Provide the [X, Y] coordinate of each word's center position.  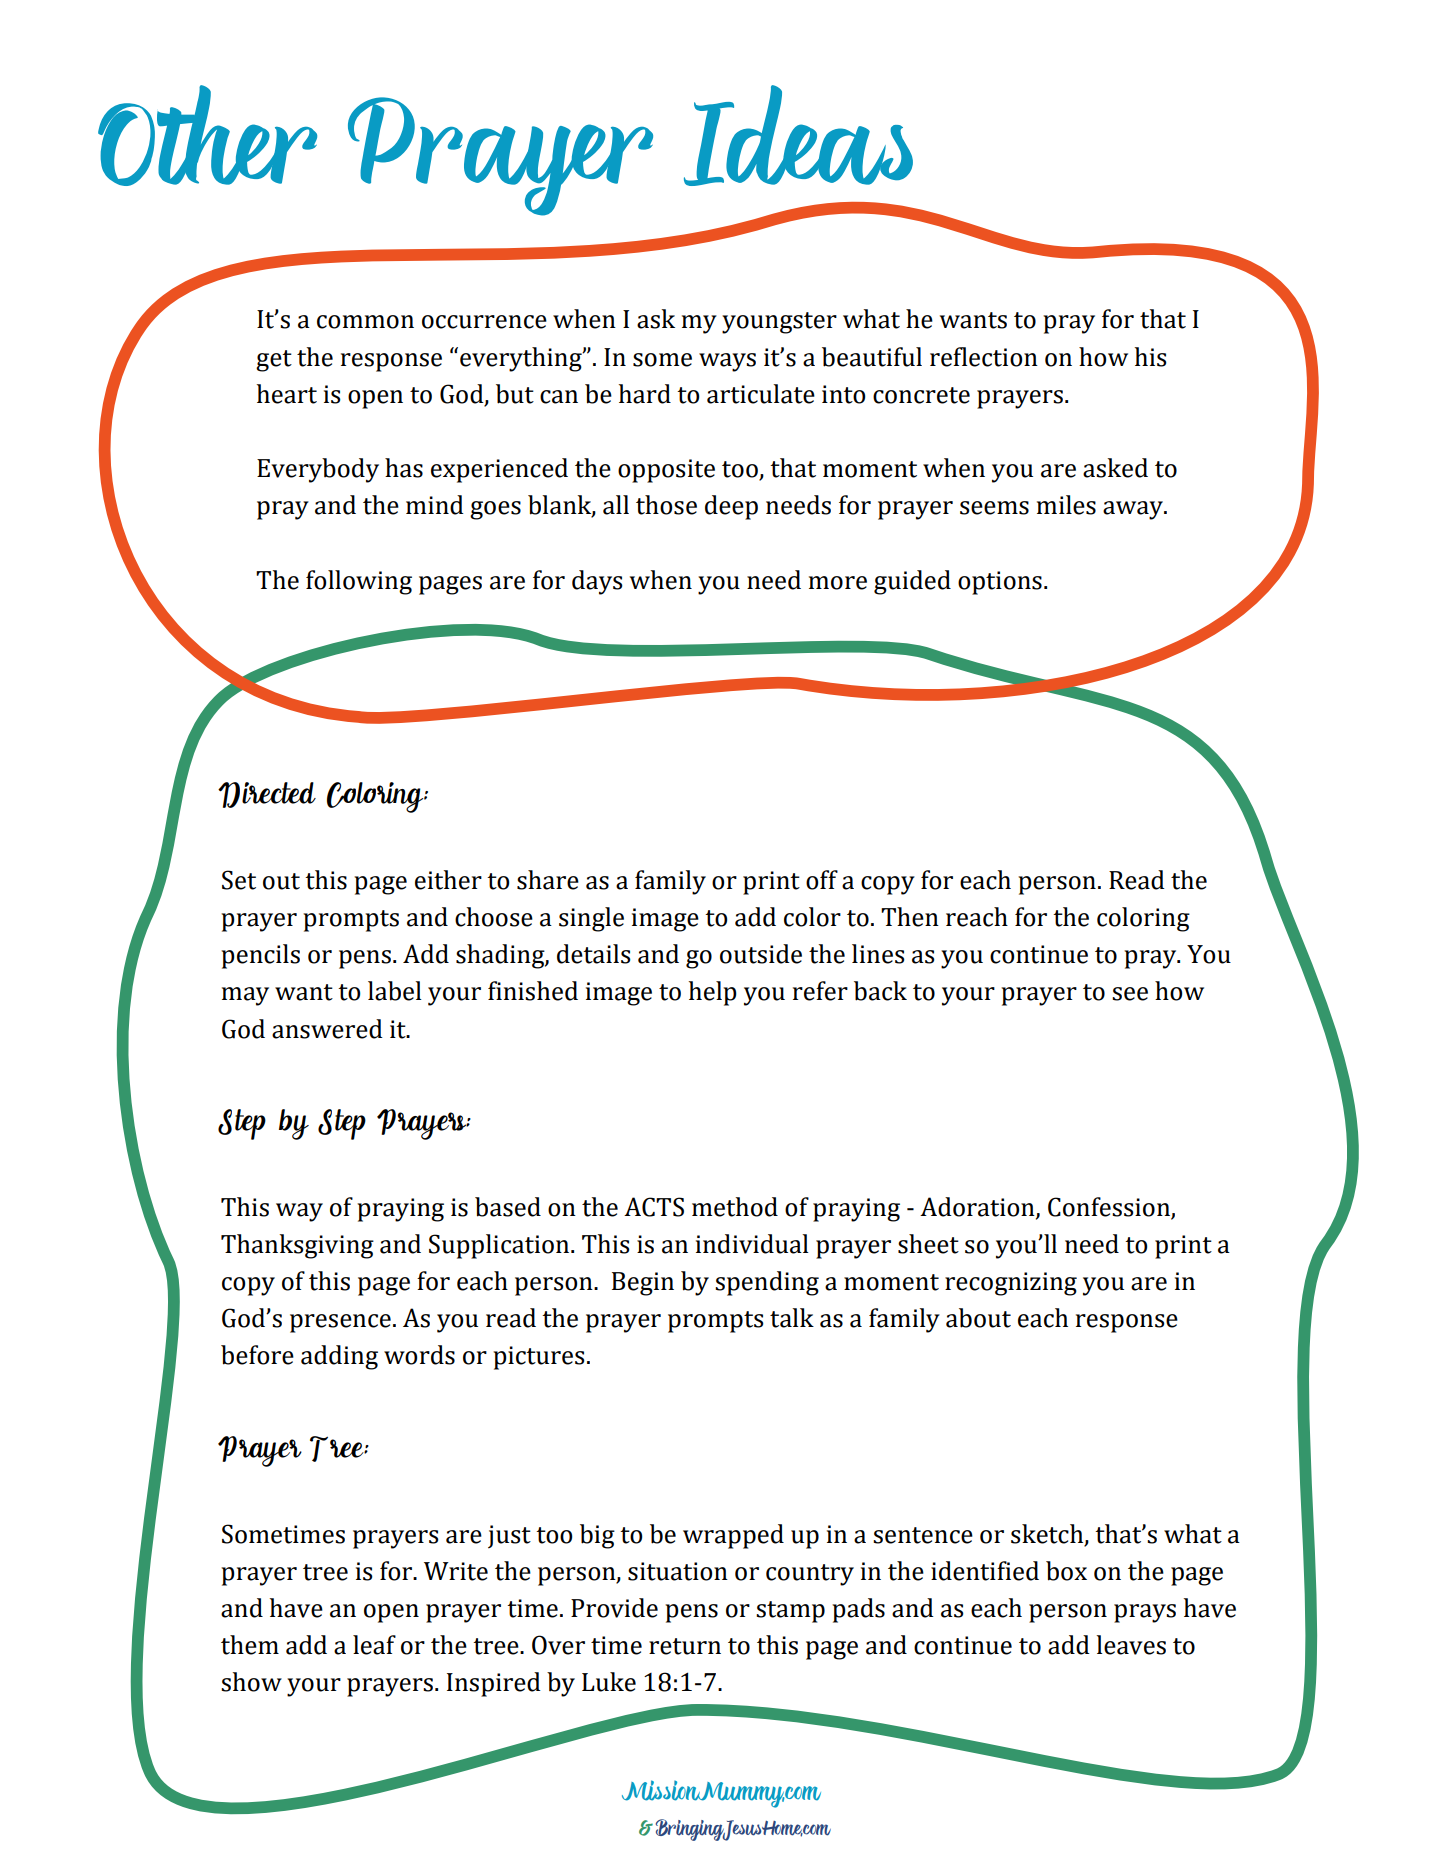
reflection [984, 357]
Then [910, 917]
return [685, 1646]
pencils [260, 956]
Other [207, 135]
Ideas [798, 135]
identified [985, 1571]
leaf [374, 1645]
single [591, 919]
